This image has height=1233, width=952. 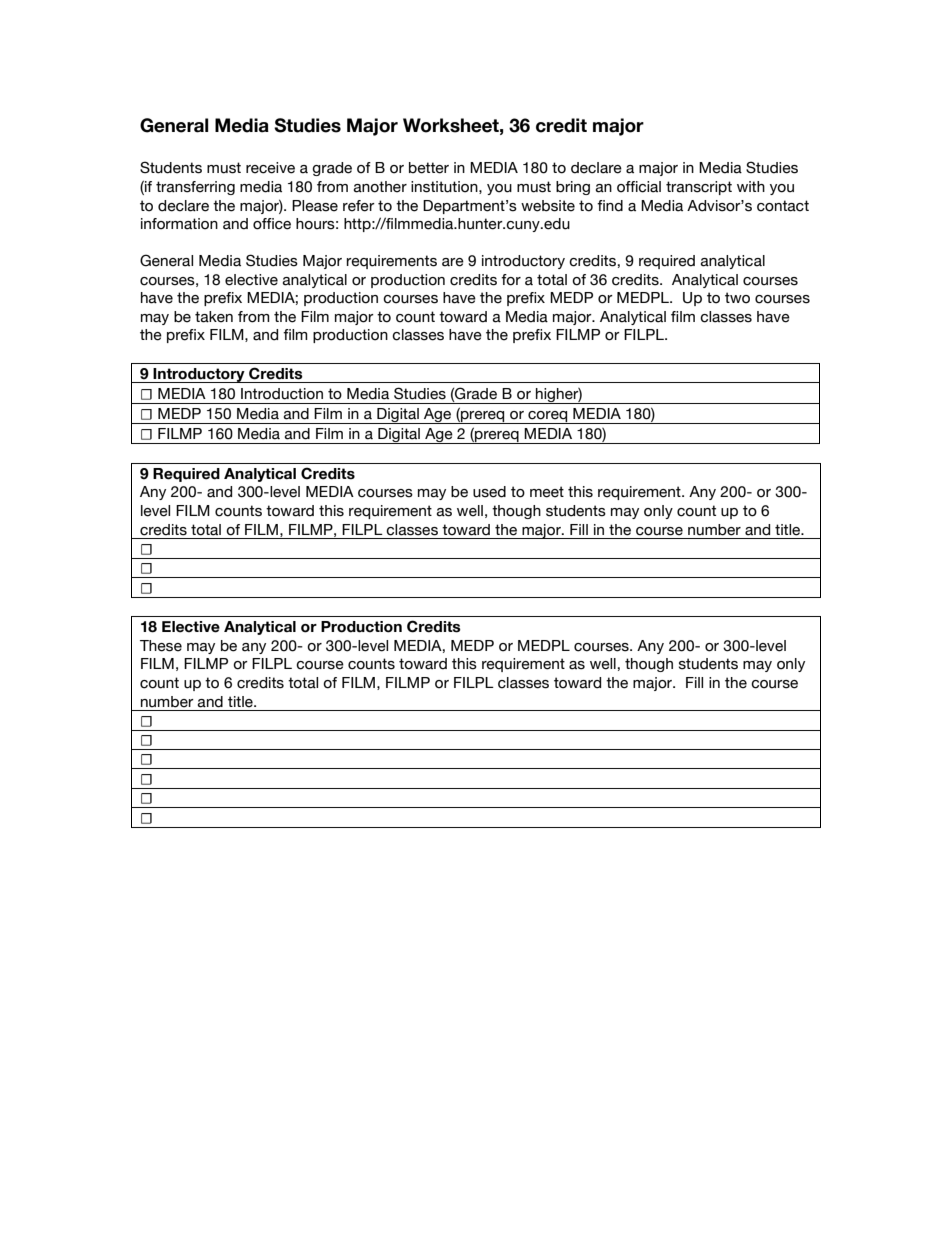 I want to click on meet, so click(x=547, y=492).
